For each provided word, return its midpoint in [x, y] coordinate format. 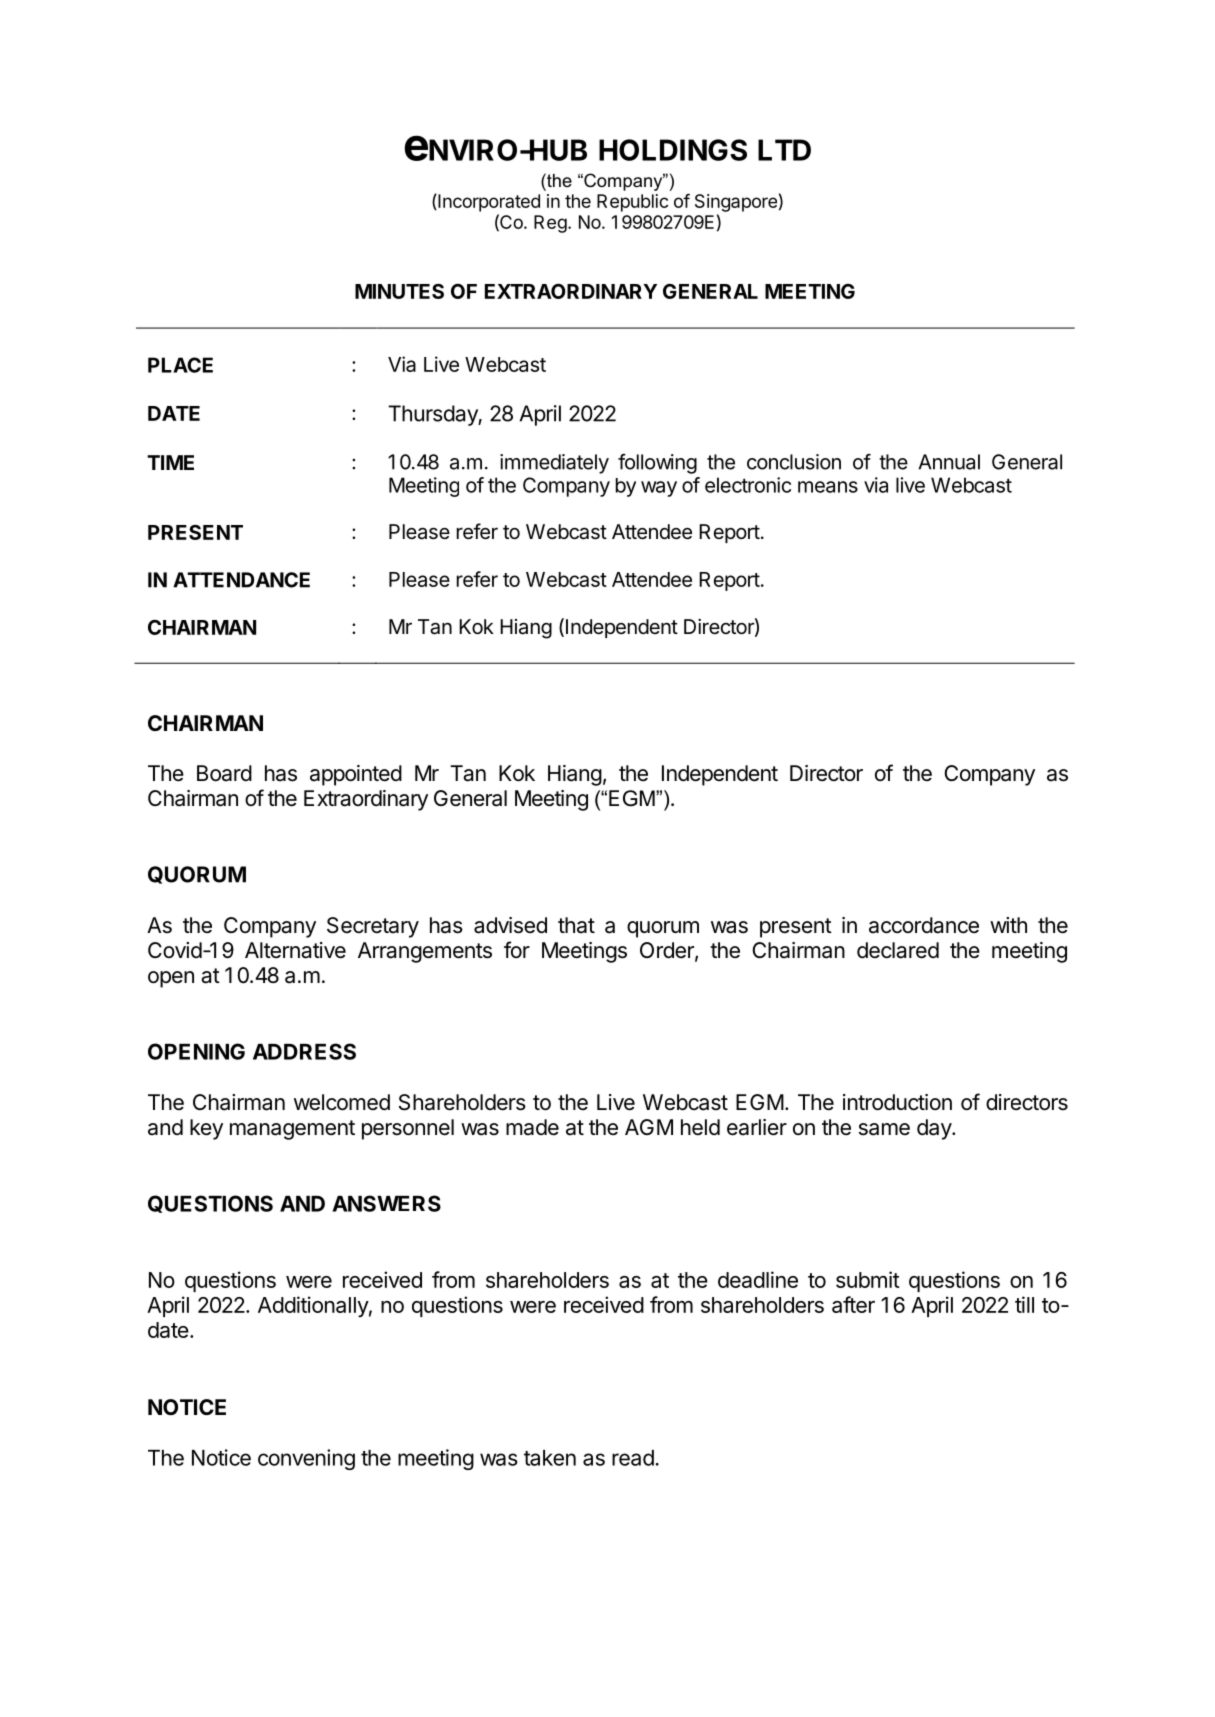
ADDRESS [304, 1051]
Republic [632, 203]
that [576, 925]
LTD [784, 150]
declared [898, 950]
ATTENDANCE [241, 580]
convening [306, 1459]
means [828, 487]
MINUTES [399, 291]
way [659, 489]
